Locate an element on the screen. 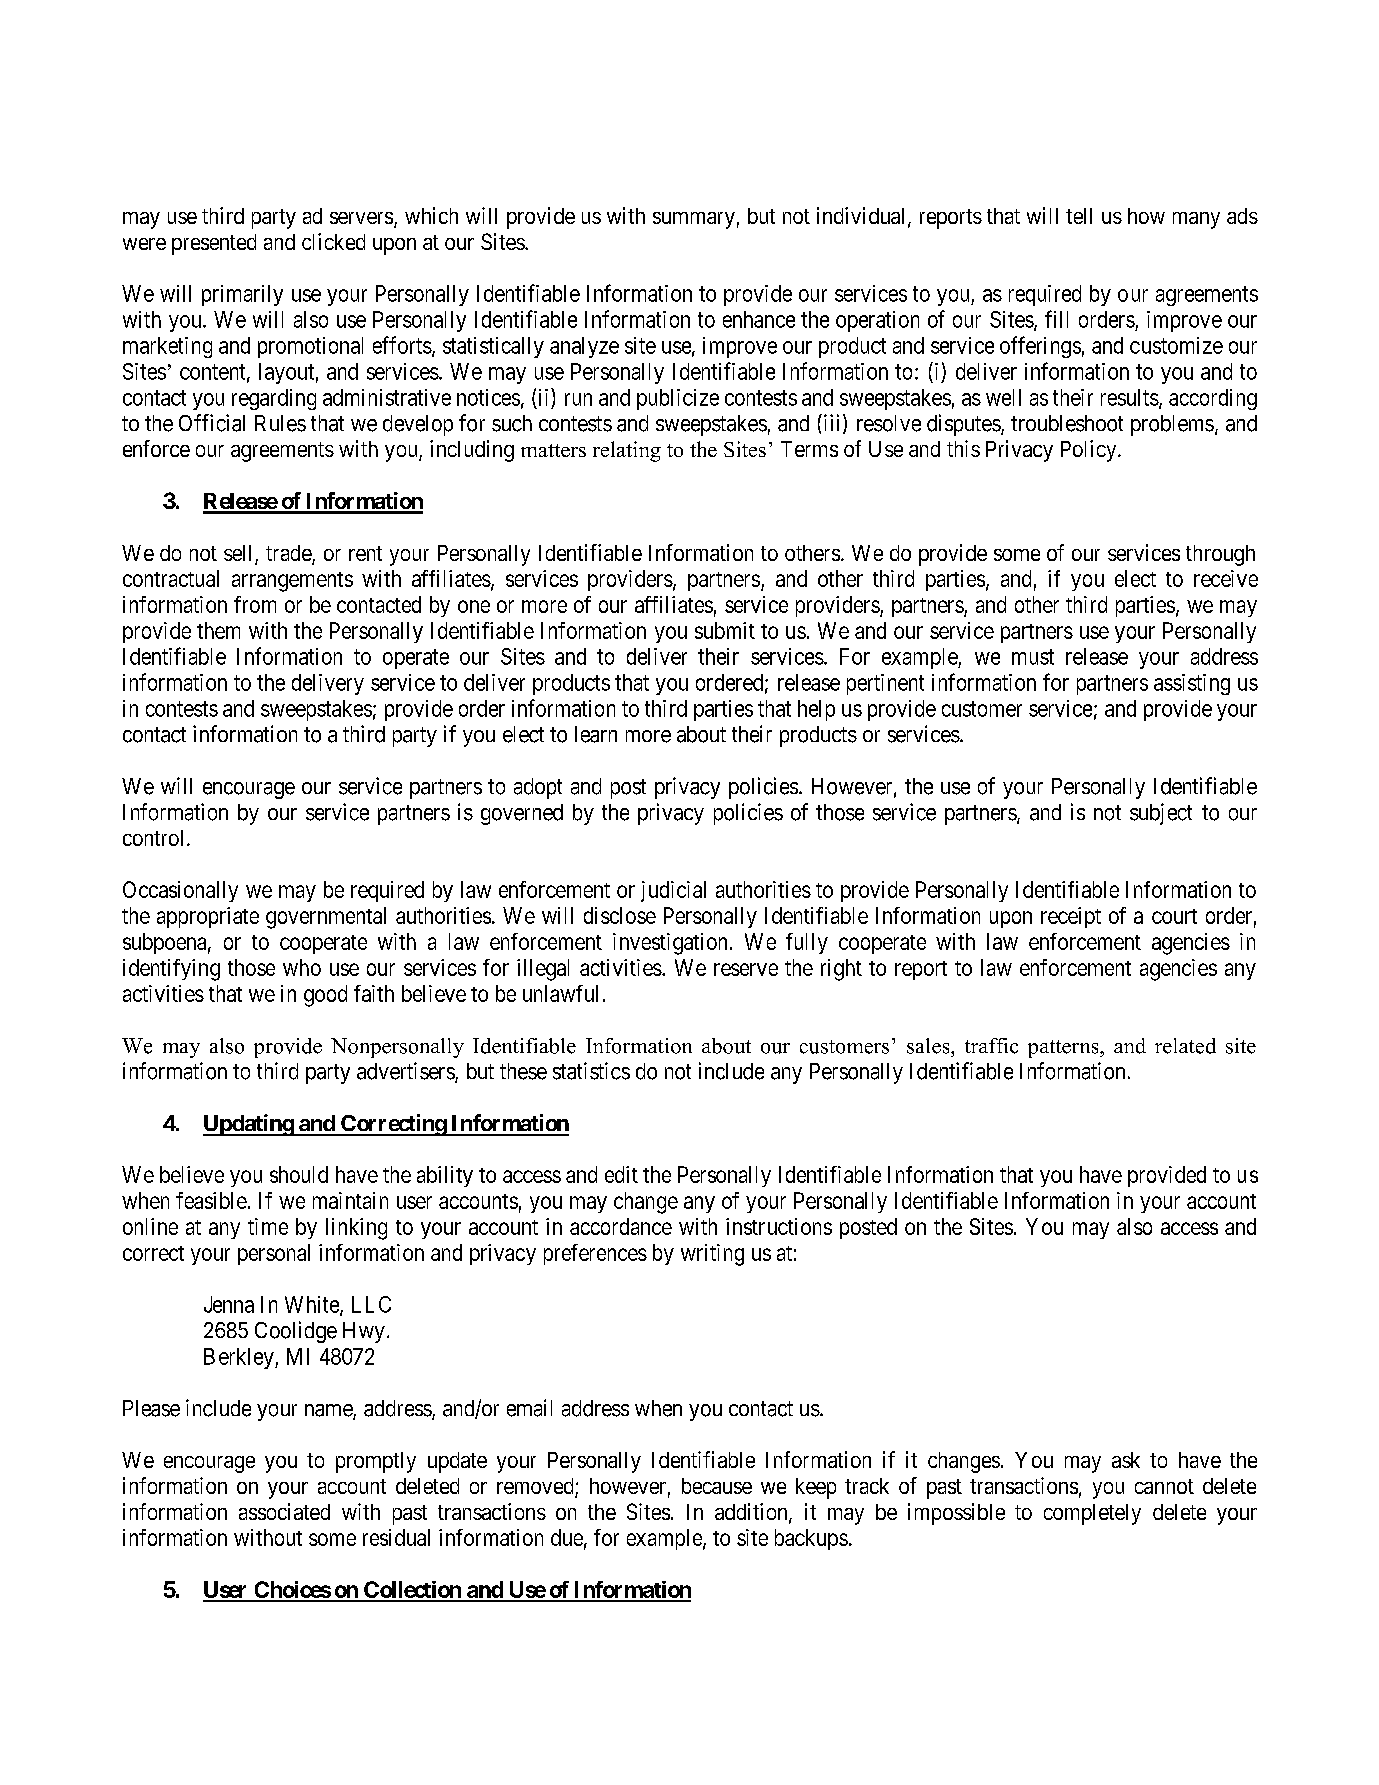 The image size is (1379, 1785). time is located at coordinates (268, 1226).
